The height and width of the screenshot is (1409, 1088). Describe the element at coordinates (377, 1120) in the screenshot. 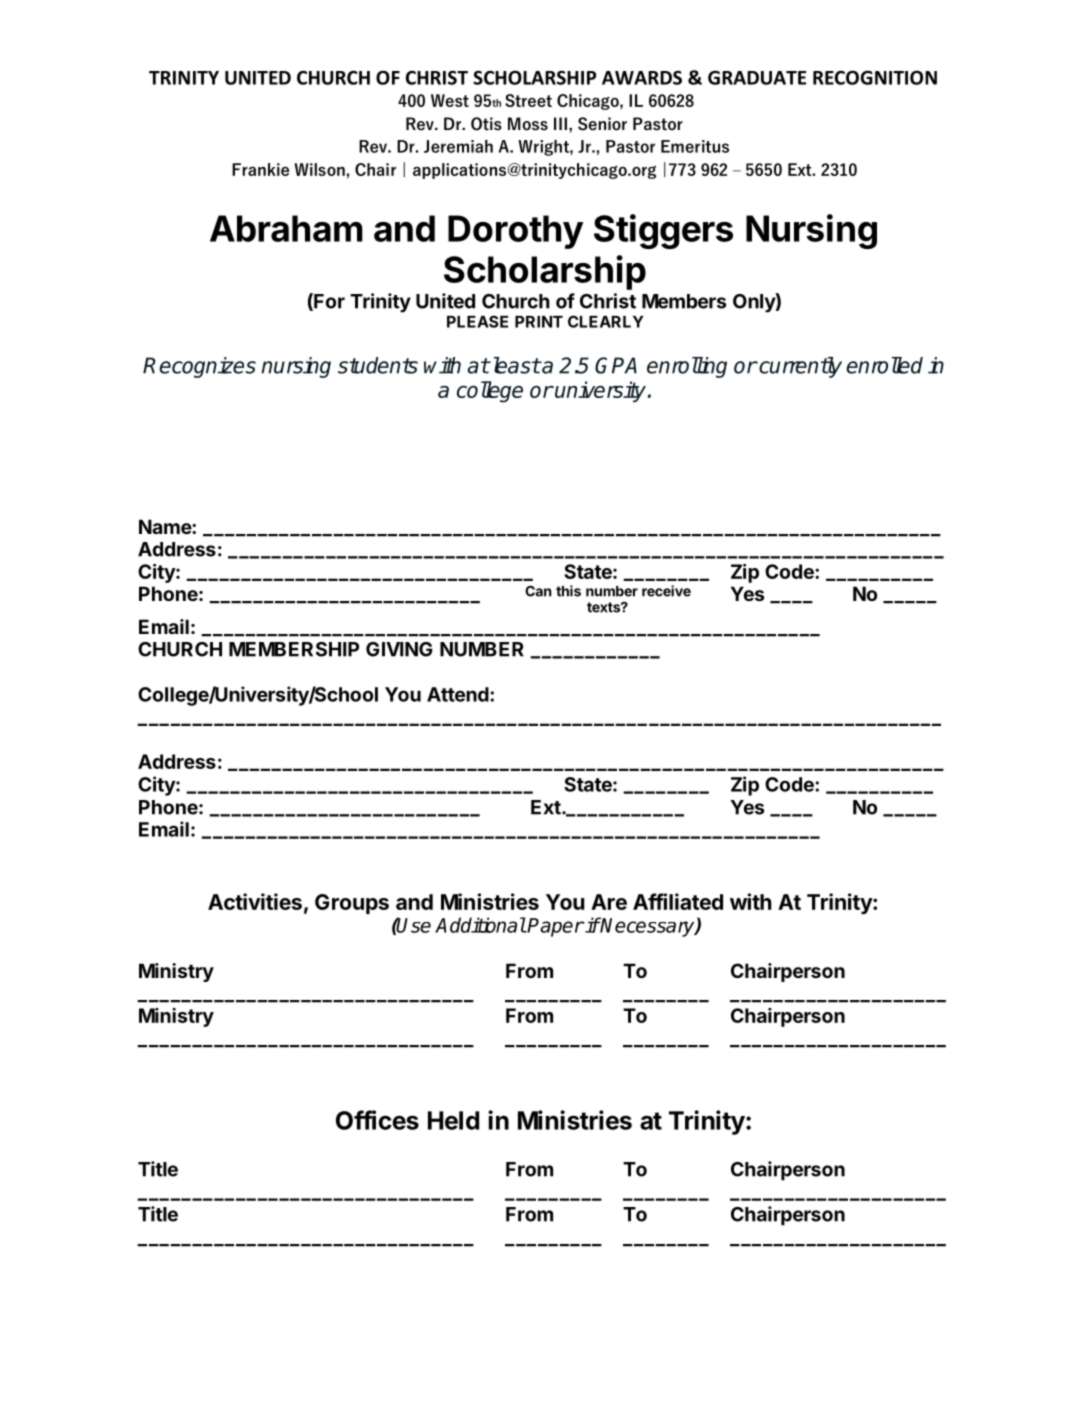

I see `Offices` at that location.
